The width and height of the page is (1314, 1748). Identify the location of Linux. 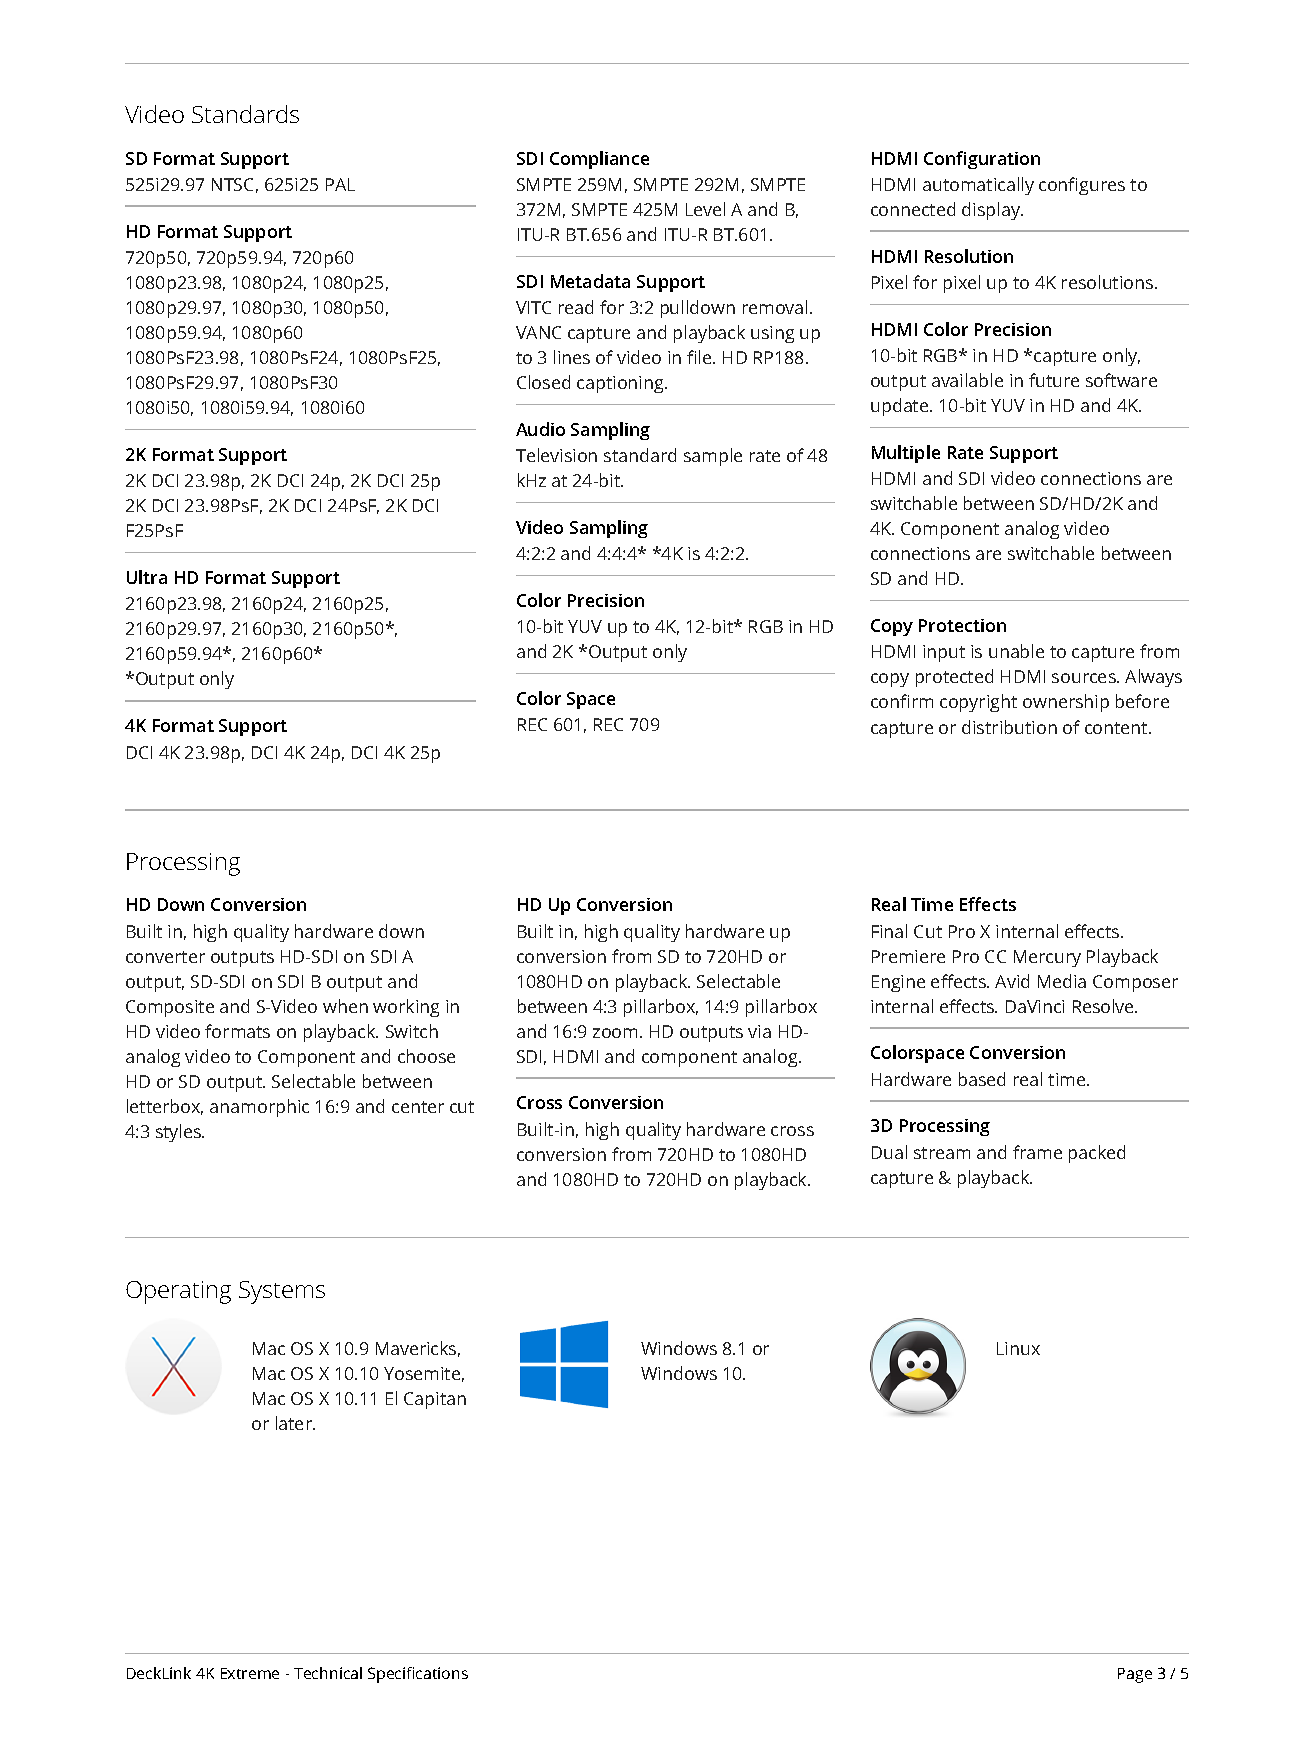
(1018, 1348).
